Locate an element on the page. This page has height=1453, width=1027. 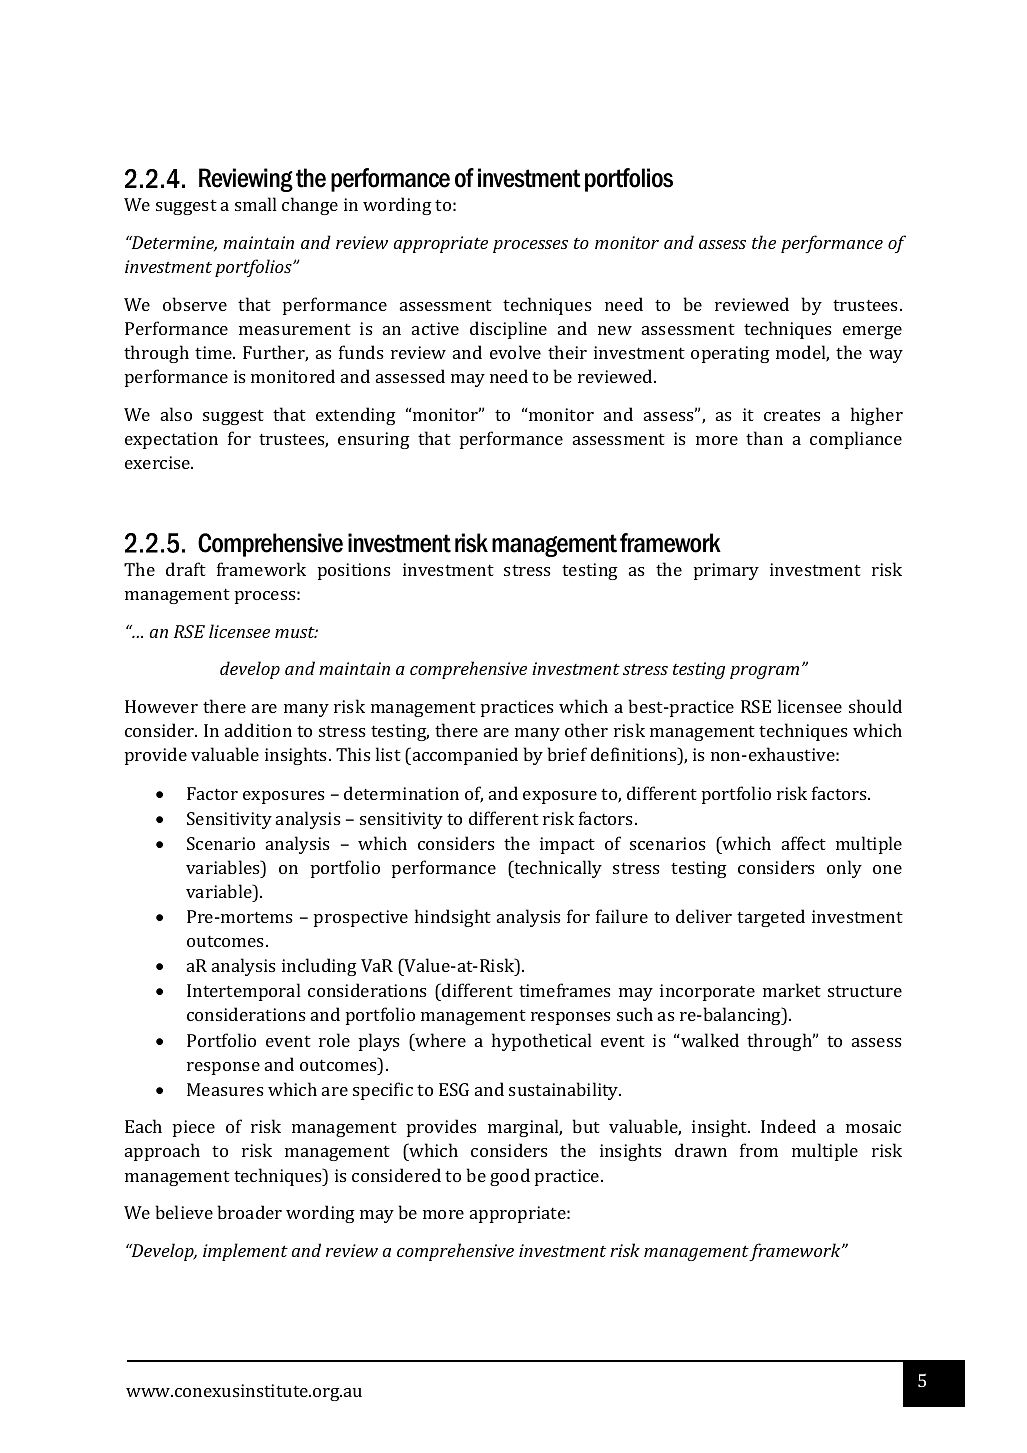
draft is located at coordinates (186, 569).
